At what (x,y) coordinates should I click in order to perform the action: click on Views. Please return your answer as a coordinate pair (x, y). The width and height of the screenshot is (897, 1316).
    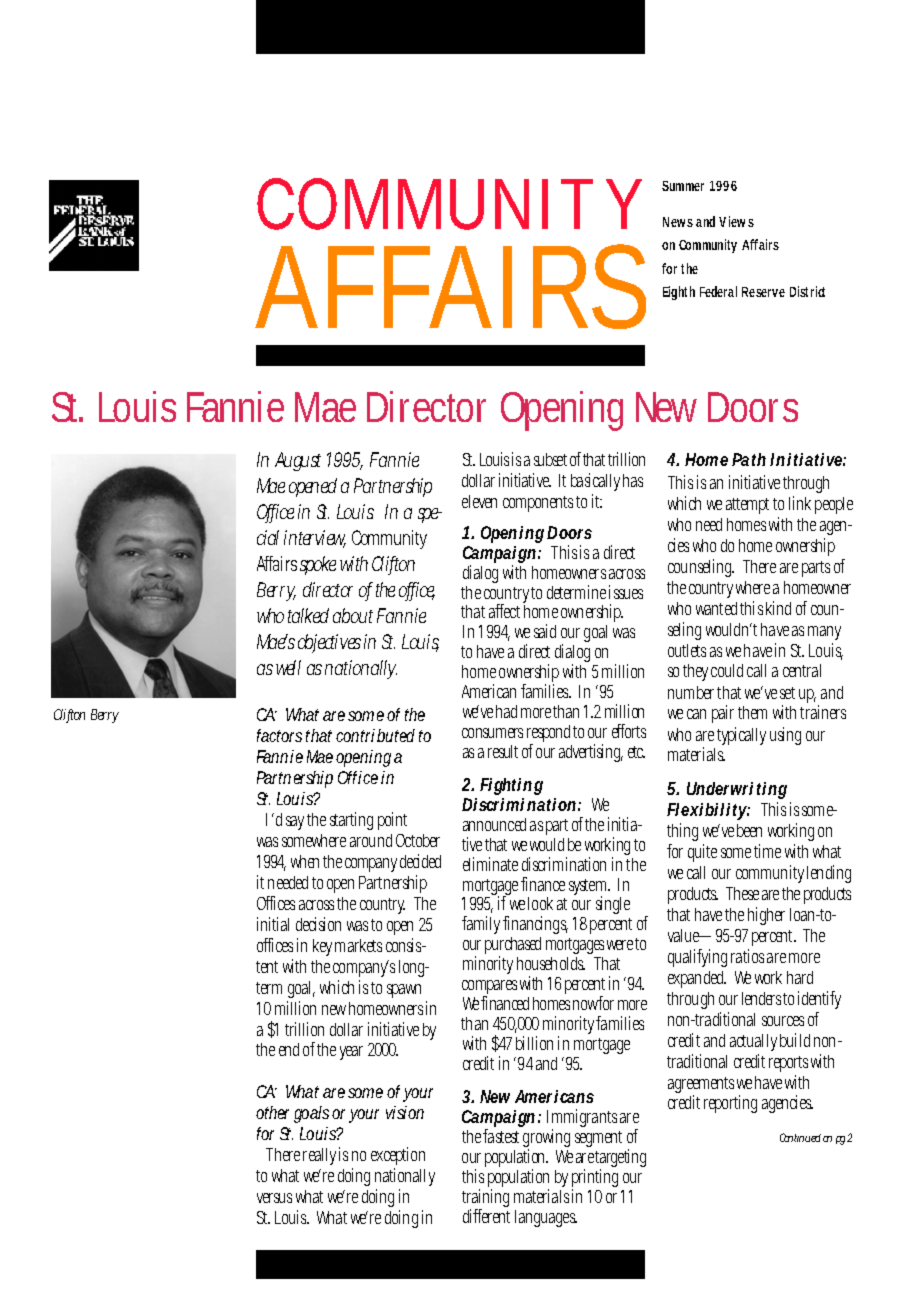
    Looking at the image, I should click on (736, 221).
